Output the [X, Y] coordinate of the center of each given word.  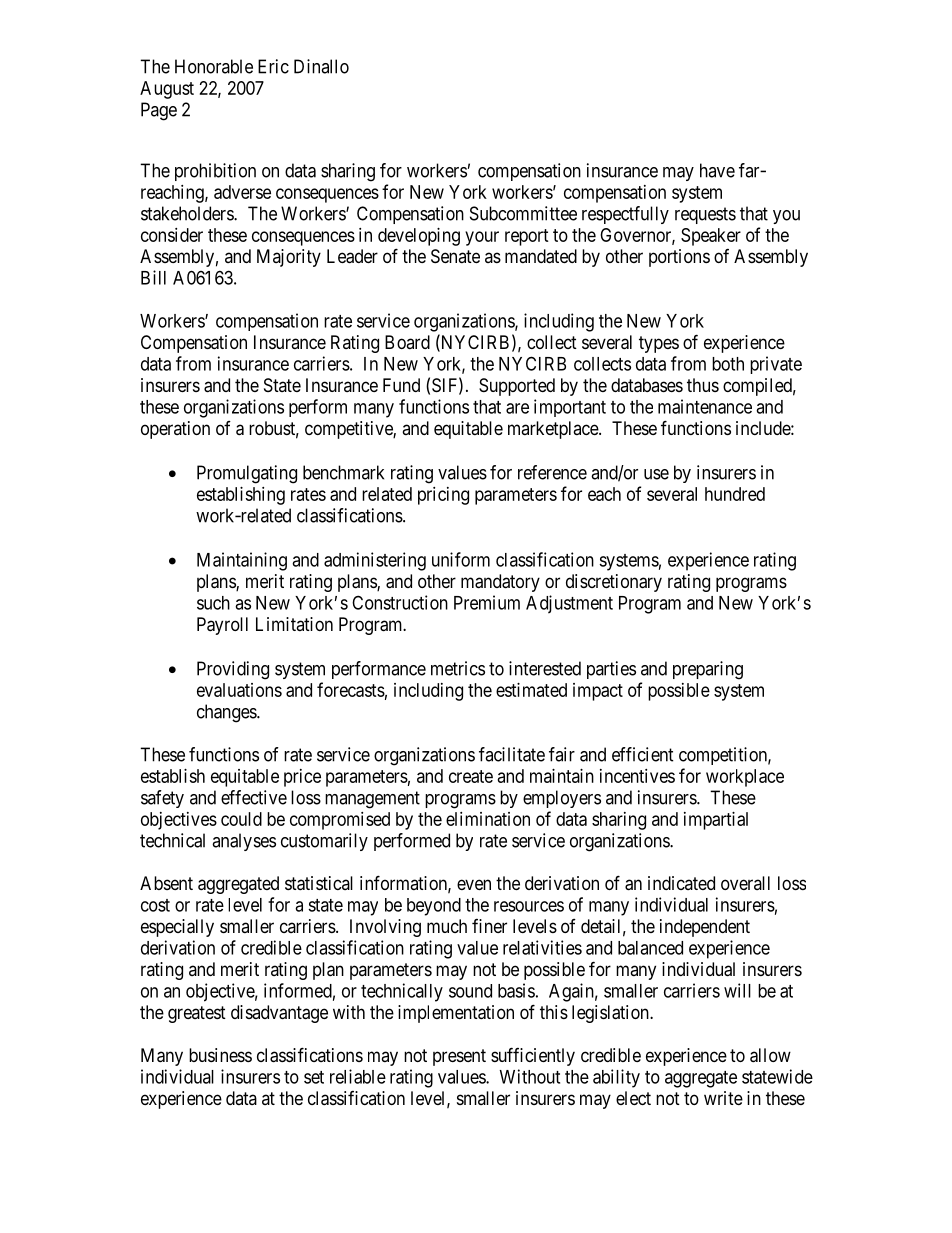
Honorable [214, 66]
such [213, 603]
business [220, 1055]
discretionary [614, 583]
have [717, 170]
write [723, 1098]
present [459, 1057]
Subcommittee [523, 213]
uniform [461, 559]
